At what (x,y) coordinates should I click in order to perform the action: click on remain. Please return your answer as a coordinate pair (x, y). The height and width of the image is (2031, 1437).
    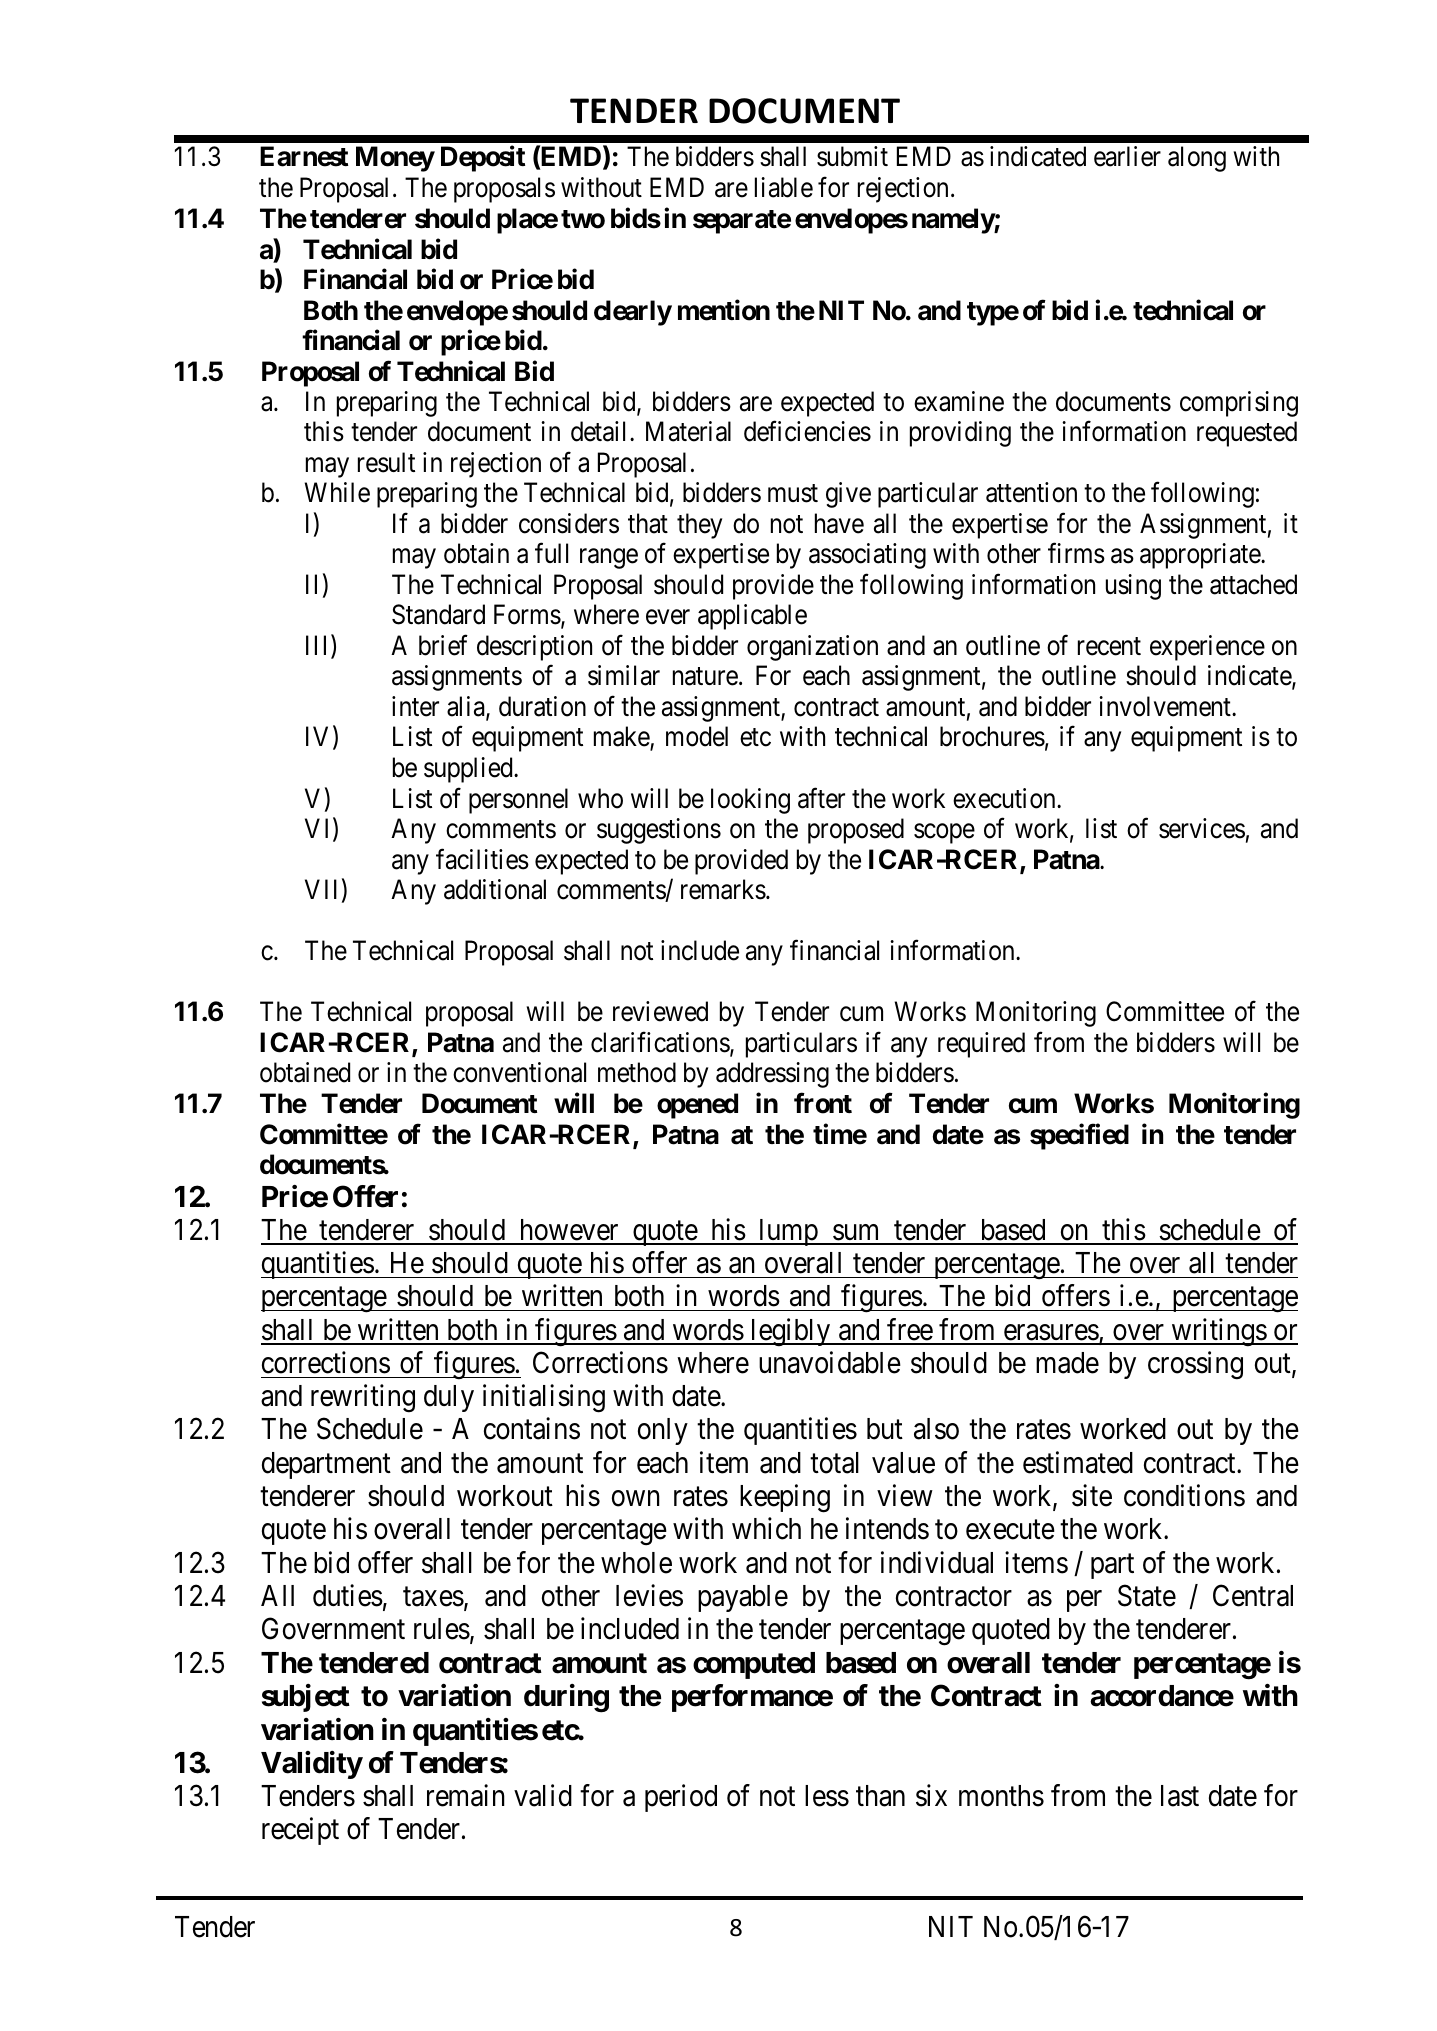
    Looking at the image, I should click on (466, 1795).
